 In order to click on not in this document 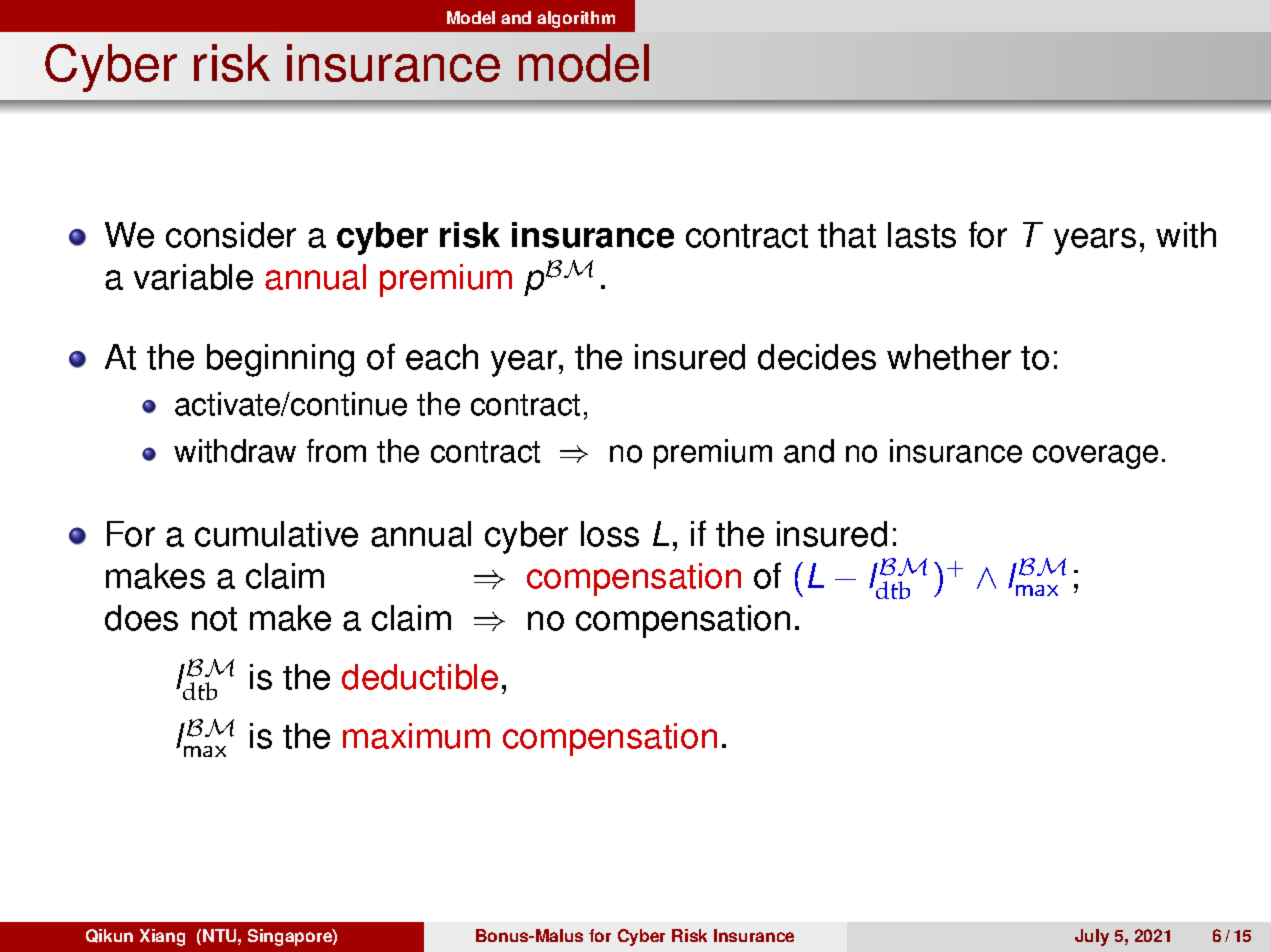, I will do `click(214, 619)`.
